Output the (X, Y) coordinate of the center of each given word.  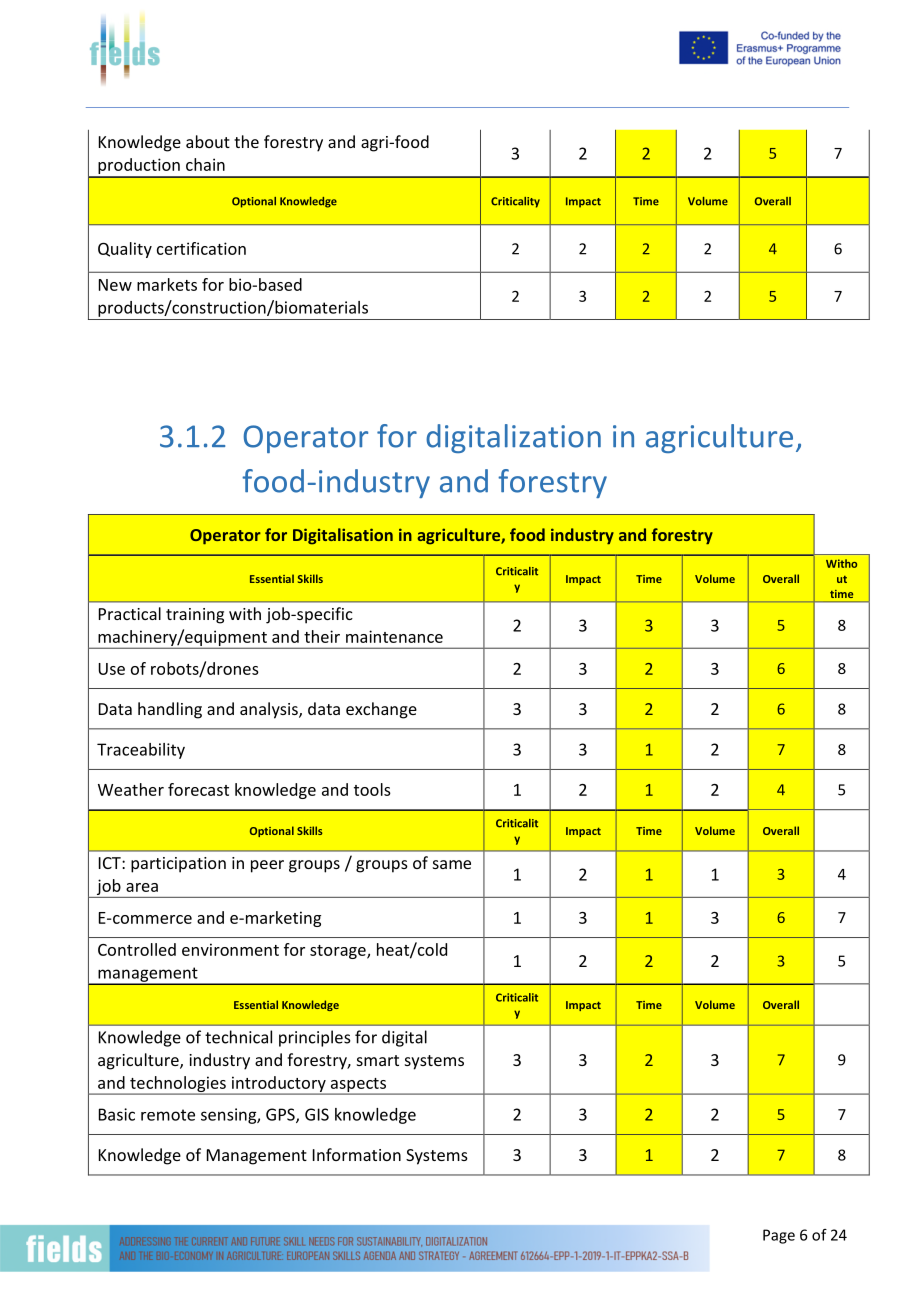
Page (779, 1236)
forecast (198, 789)
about (208, 141)
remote (168, 1115)
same (452, 864)
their (322, 636)
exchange (381, 710)
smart (378, 1060)
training (195, 616)
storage (339, 952)
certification (201, 248)
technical (238, 1037)
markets (167, 284)
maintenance (394, 636)
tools (372, 789)
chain (205, 164)
